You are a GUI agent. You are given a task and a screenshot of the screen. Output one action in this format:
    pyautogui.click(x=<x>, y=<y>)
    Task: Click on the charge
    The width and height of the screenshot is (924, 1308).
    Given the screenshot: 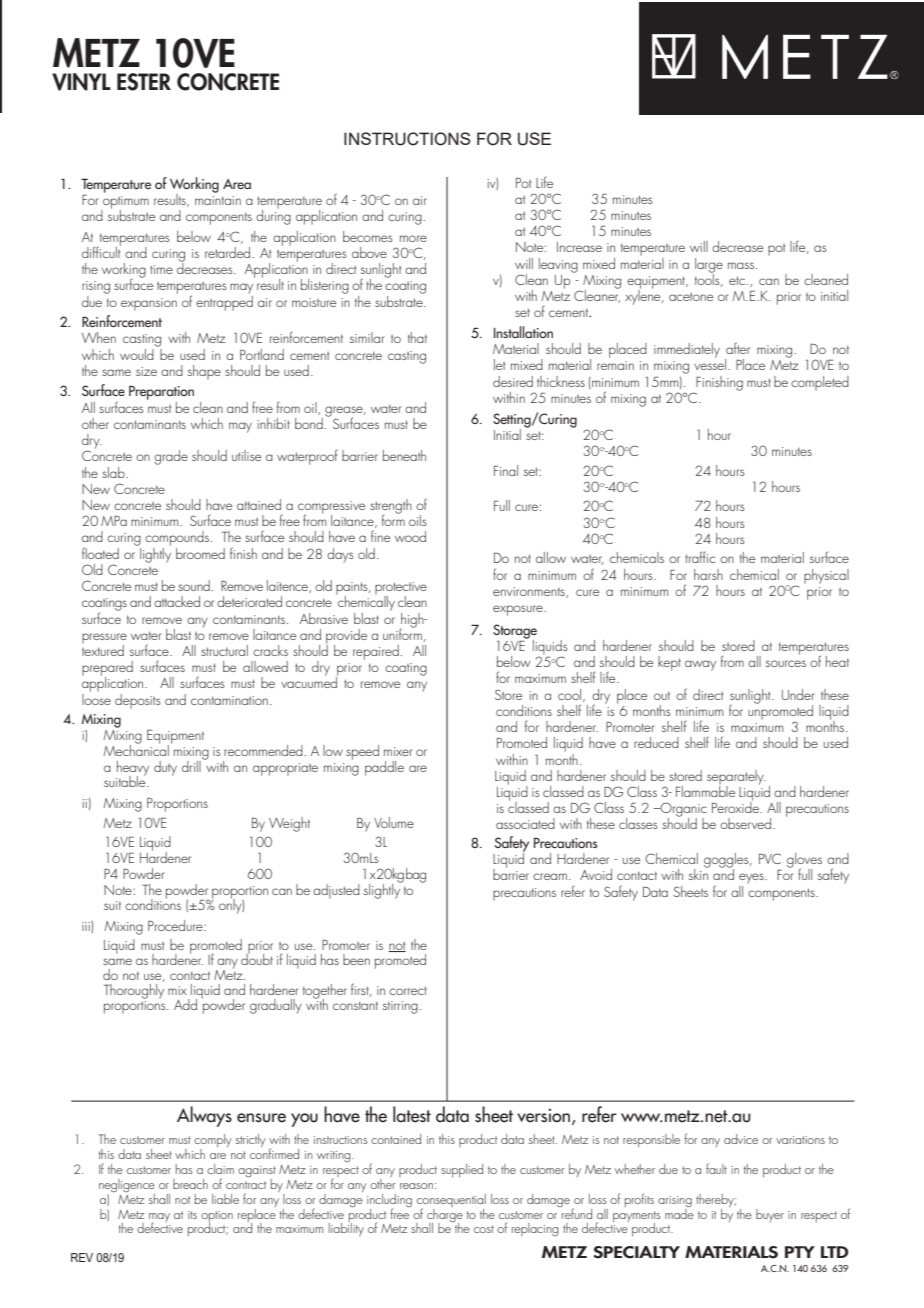 What is the action you would take?
    pyautogui.click(x=445, y=1215)
